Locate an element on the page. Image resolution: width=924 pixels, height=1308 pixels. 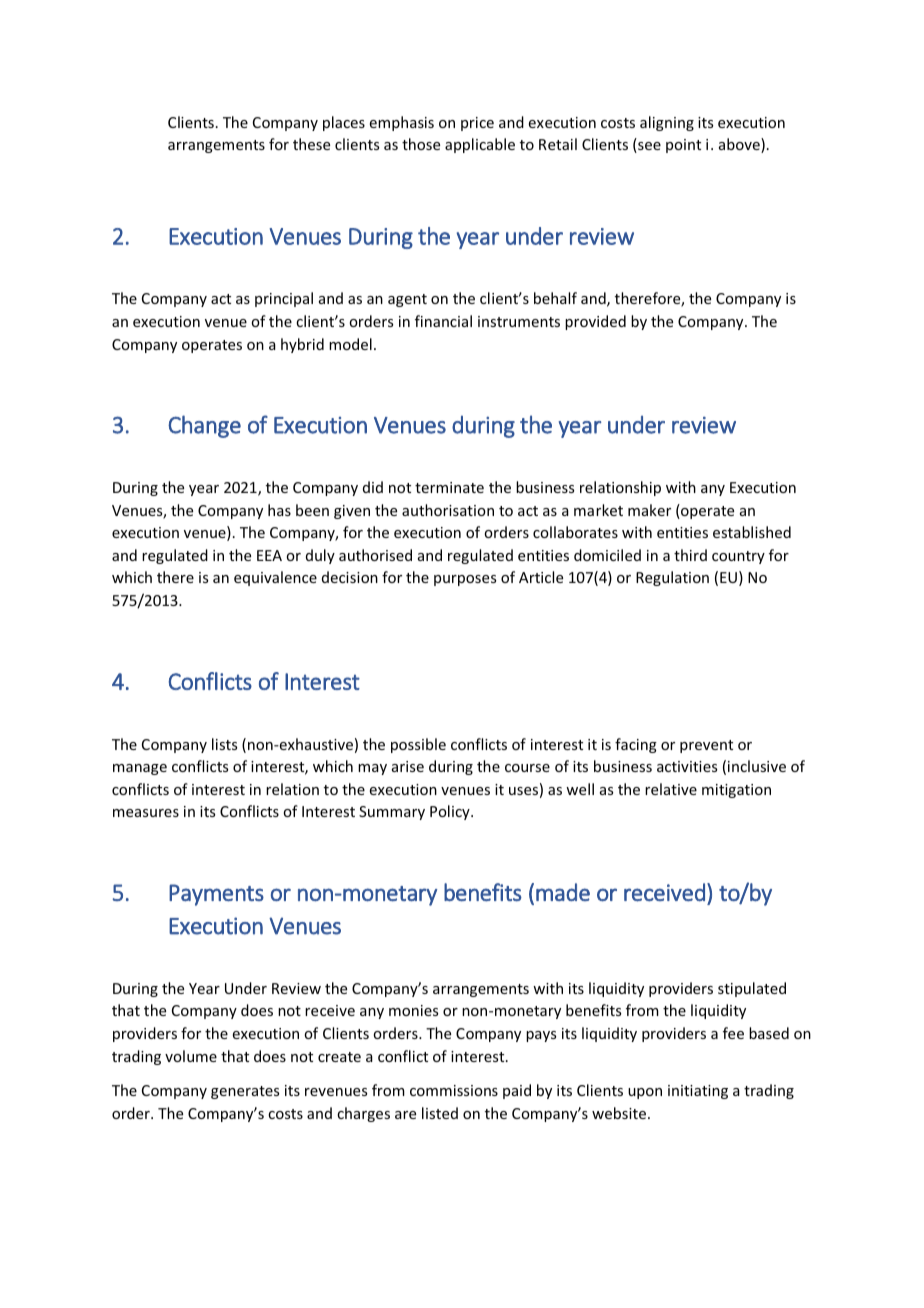
commissions is located at coordinates (454, 1090).
